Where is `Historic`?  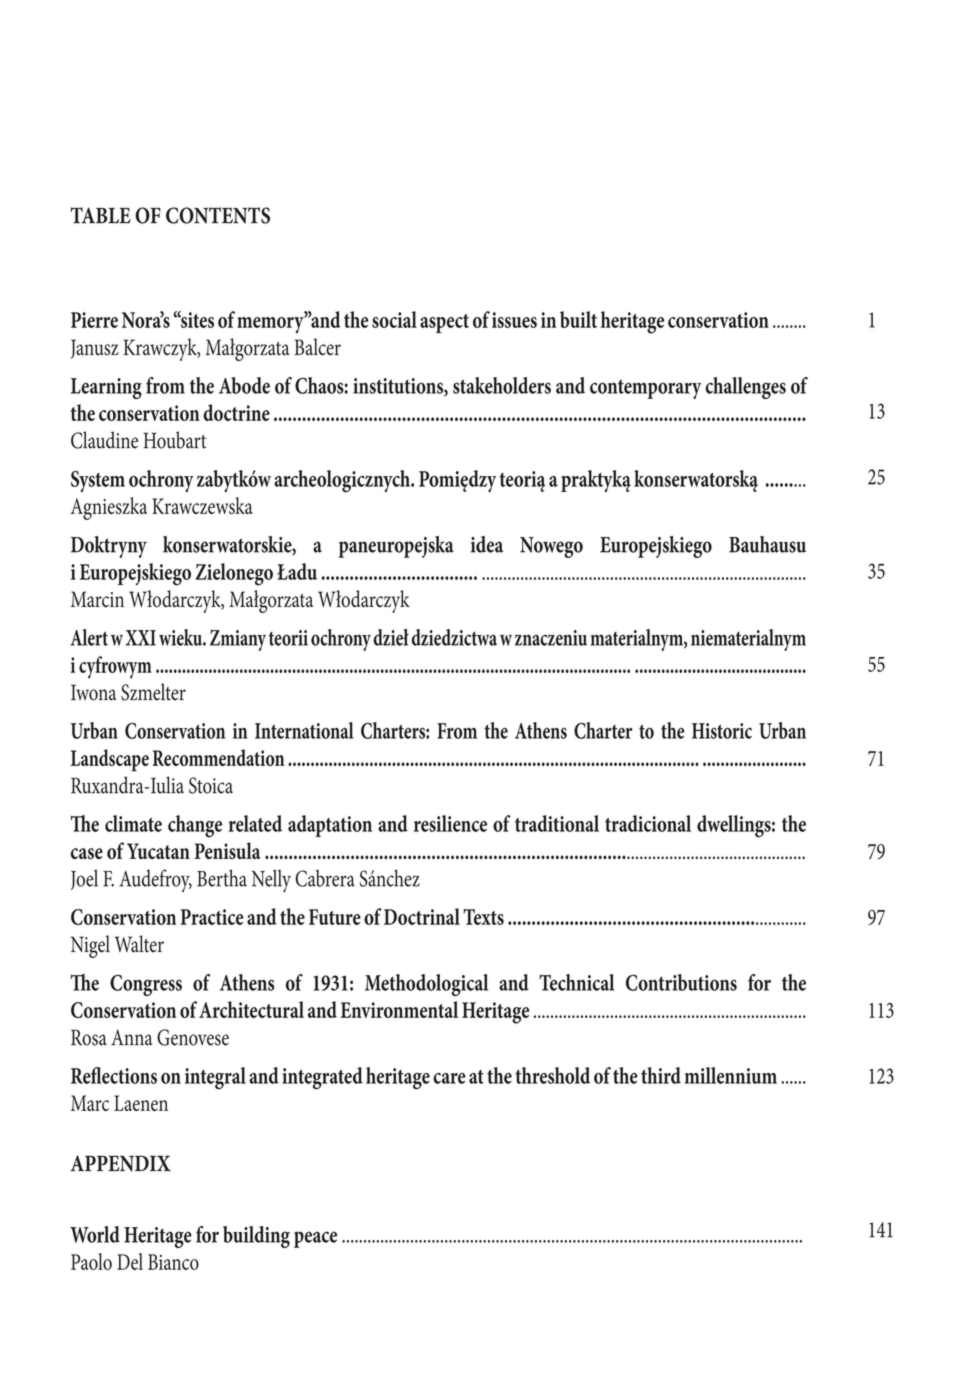 Historic is located at coordinates (722, 731).
